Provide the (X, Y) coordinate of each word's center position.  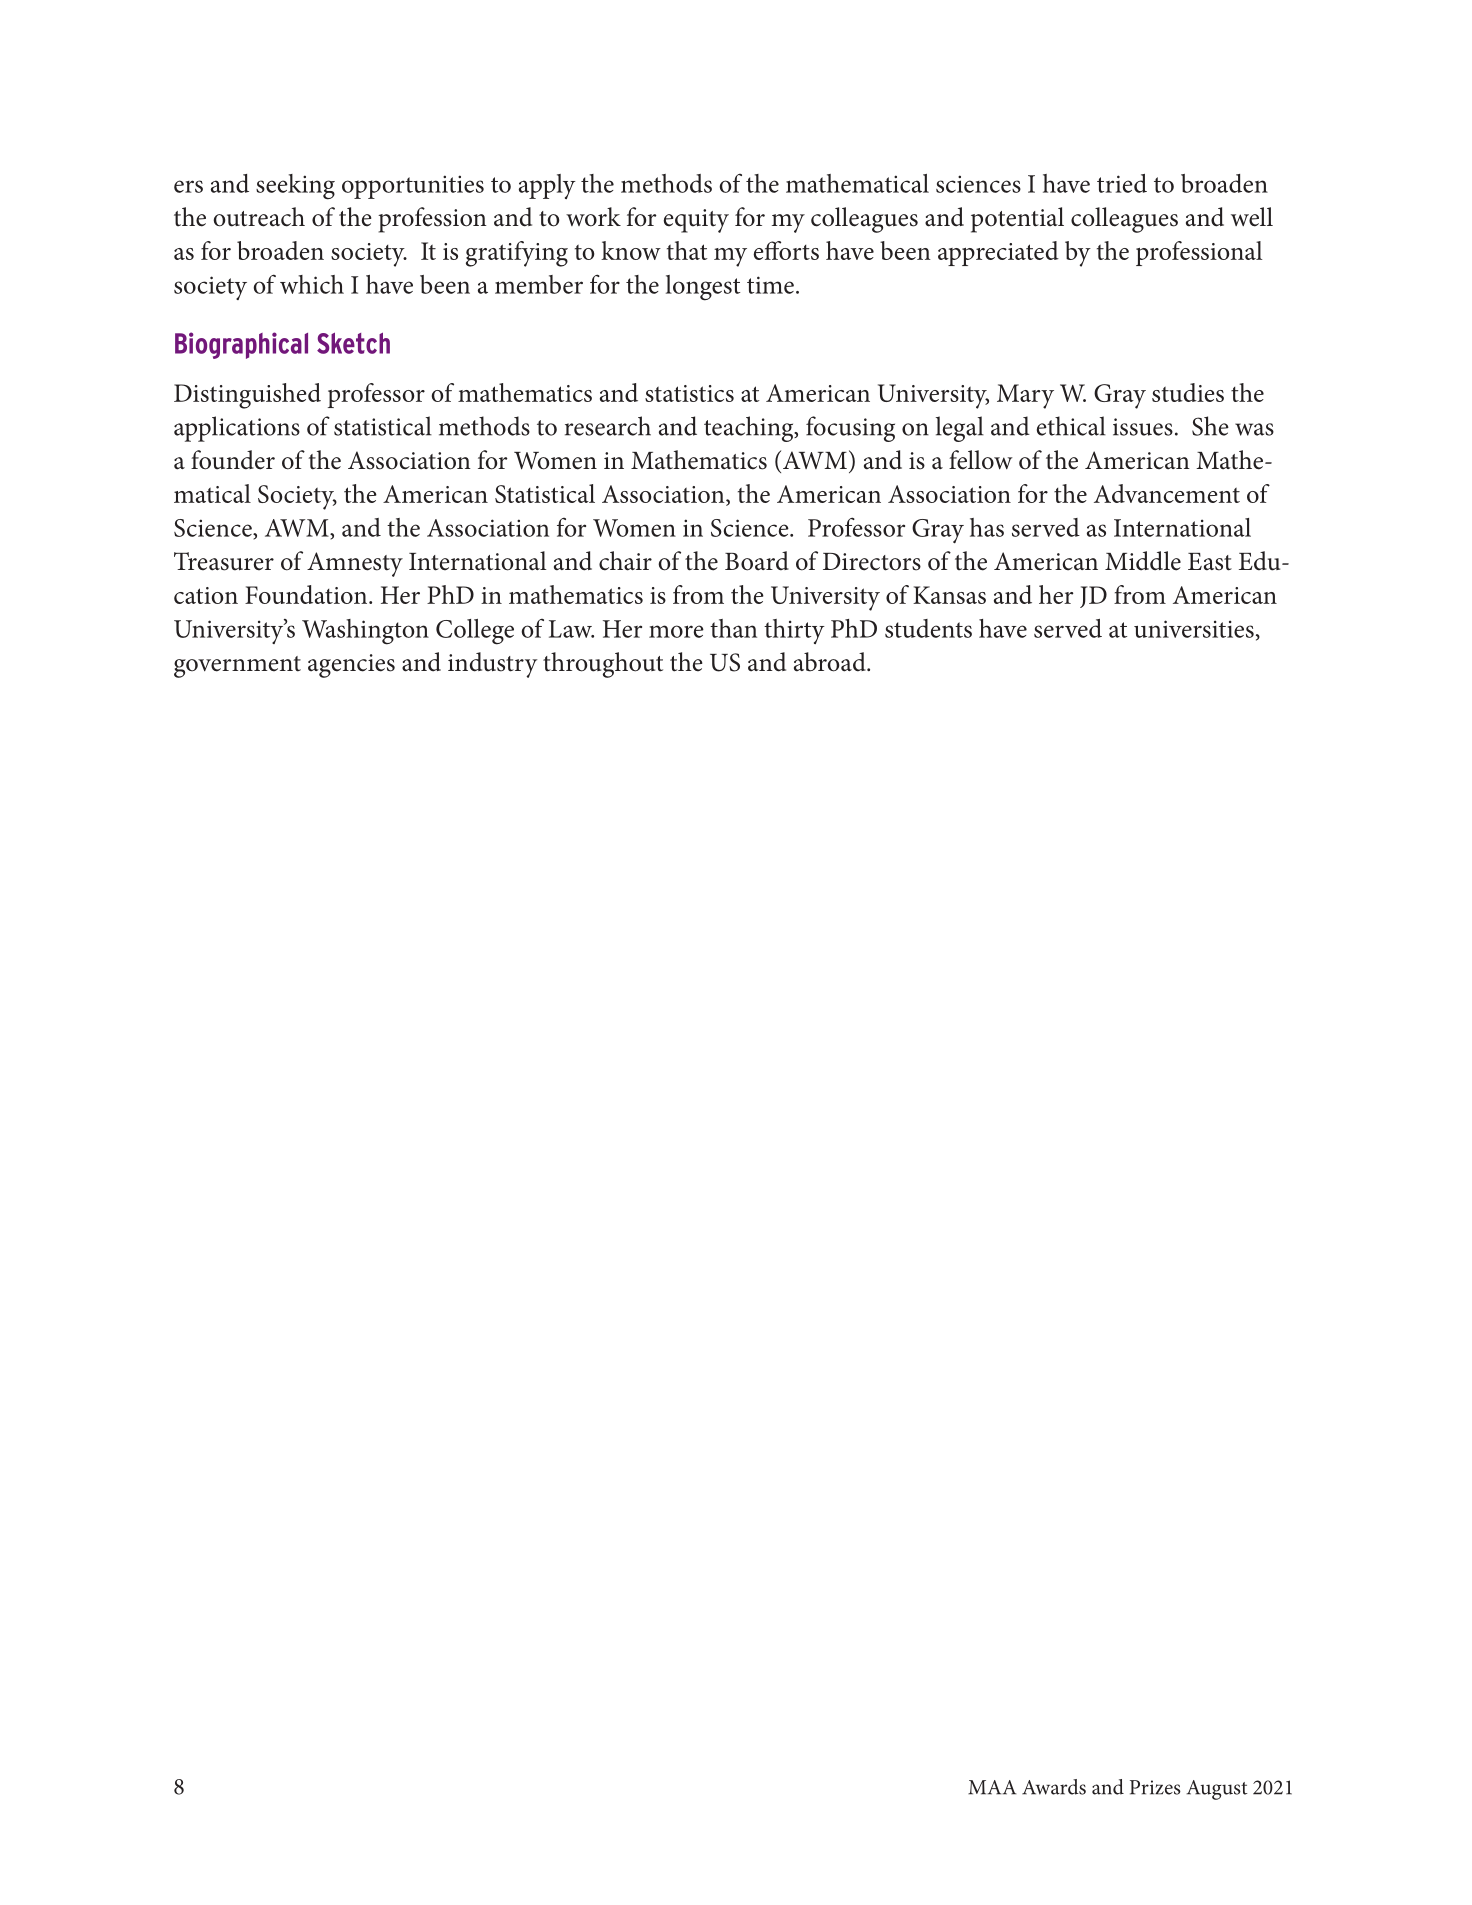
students (928, 628)
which (312, 284)
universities (1194, 629)
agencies (351, 666)
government (237, 667)
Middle (1143, 561)
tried (1122, 183)
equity (696, 221)
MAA (992, 1787)
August (1217, 1790)
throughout (603, 665)
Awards (1054, 1787)
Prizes (1155, 1787)
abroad (831, 662)
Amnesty (355, 564)
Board (757, 561)
